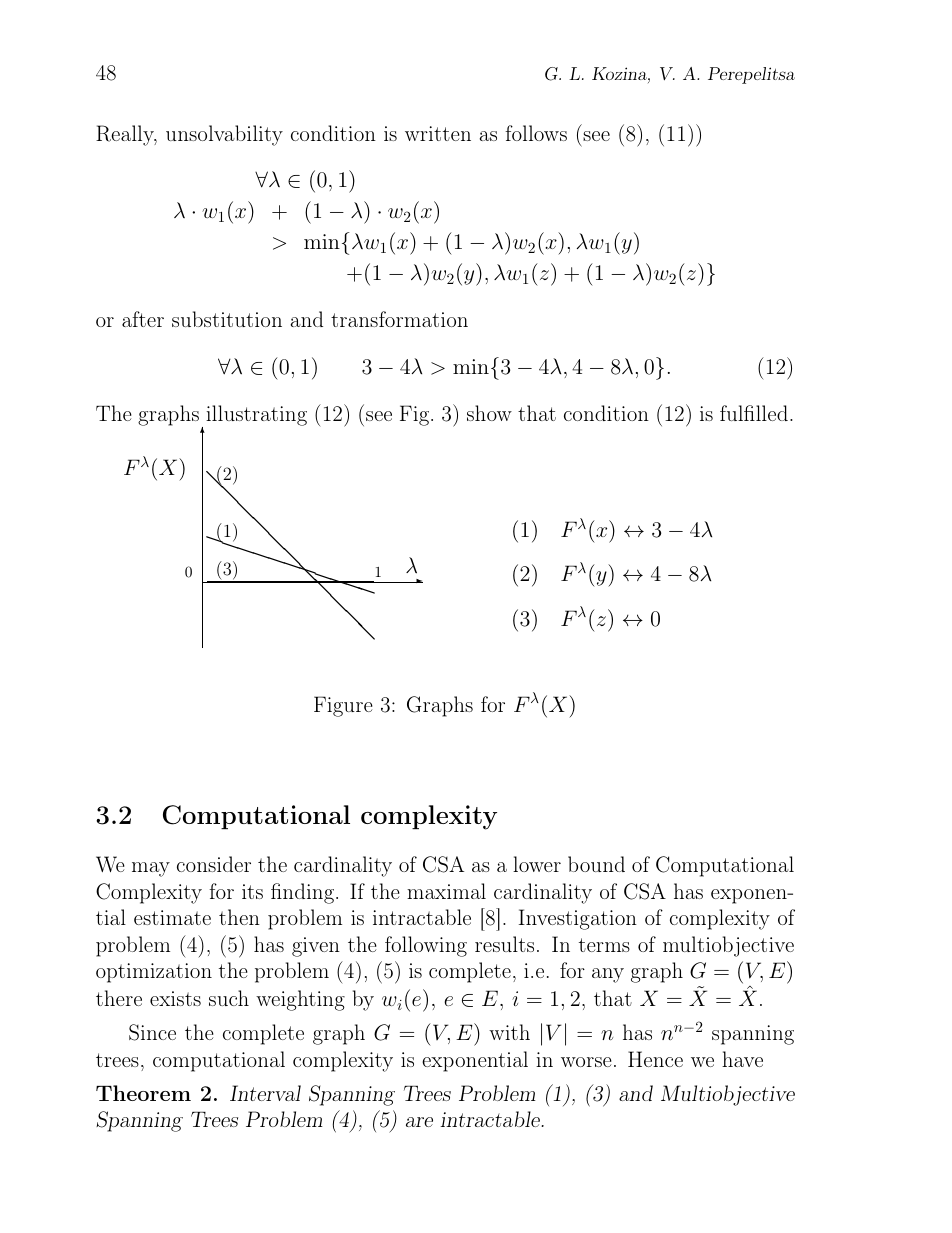 This screenshot has height=1233, width=952. What do you see at coordinates (438, 133) in the screenshot?
I see `written` at bounding box center [438, 133].
